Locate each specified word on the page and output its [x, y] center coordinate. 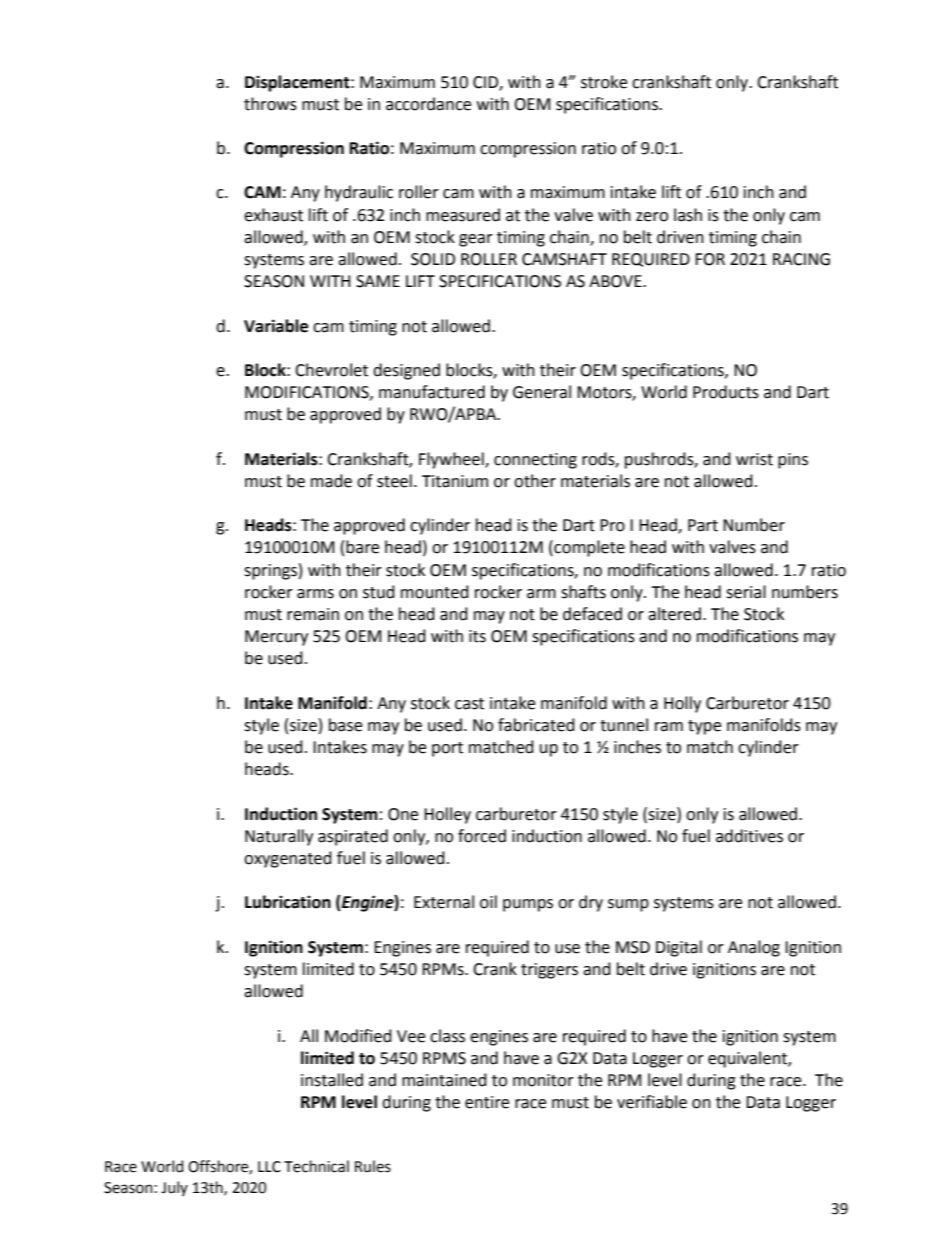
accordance [428, 104]
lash [688, 215]
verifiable [652, 1102]
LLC [269, 1167]
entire [487, 1102]
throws [270, 104]
